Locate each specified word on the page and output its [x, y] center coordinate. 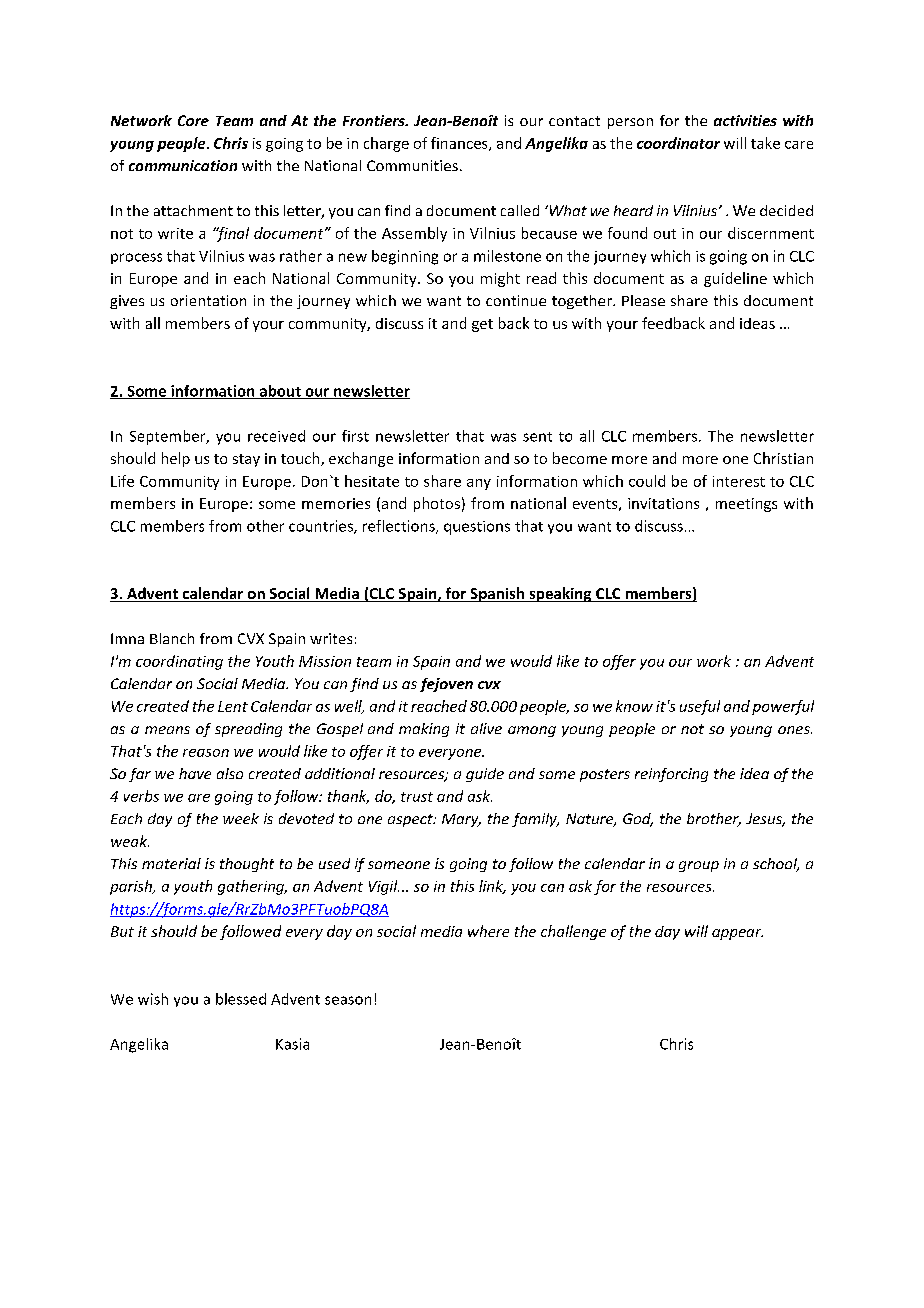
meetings [746, 505]
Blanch [172, 638]
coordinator [678, 143]
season [348, 1000]
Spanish [497, 594]
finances [460, 144]
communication [183, 165]
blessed [241, 999]
